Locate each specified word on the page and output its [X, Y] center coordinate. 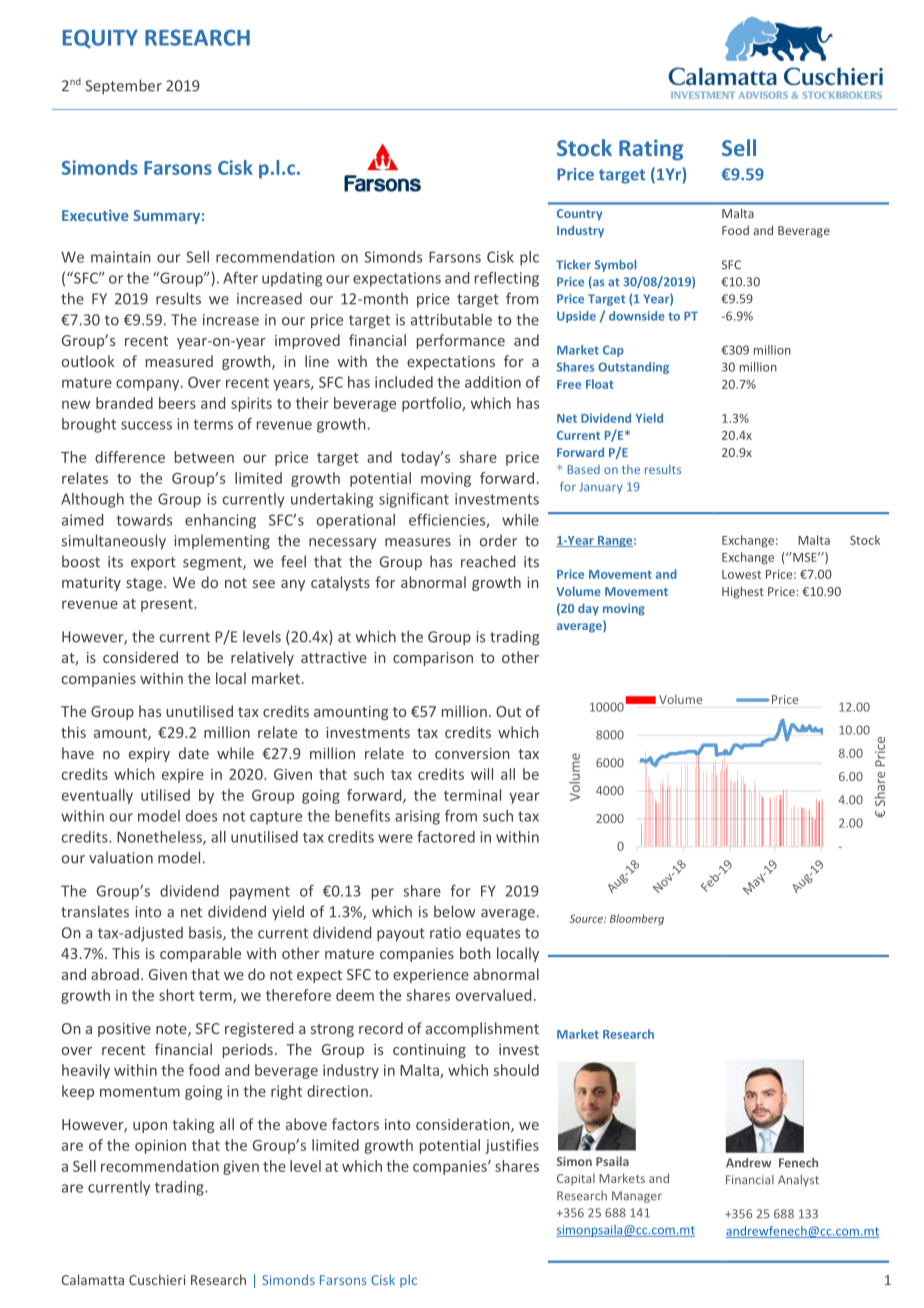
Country [579, 215]
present [168, 605]
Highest [743, 592]
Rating [651, 150]
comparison [433, 659]
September [123, 86]
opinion [160, 1146]
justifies [512, 1146]
